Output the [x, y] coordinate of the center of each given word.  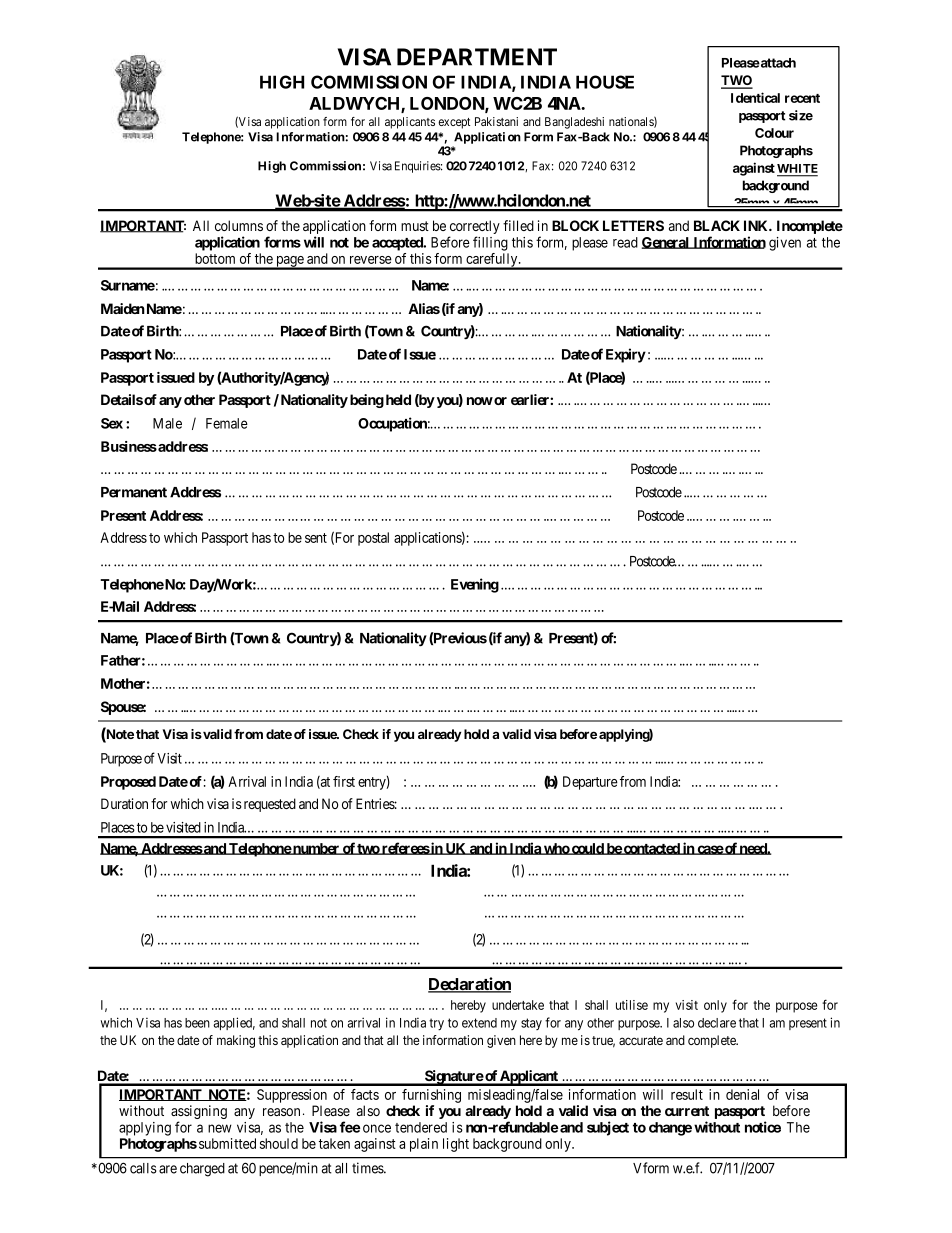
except [454, 123]
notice [763, 1127]
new [220, 1128]
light [456, 1145]
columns [239, 225]
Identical [755, 97]
